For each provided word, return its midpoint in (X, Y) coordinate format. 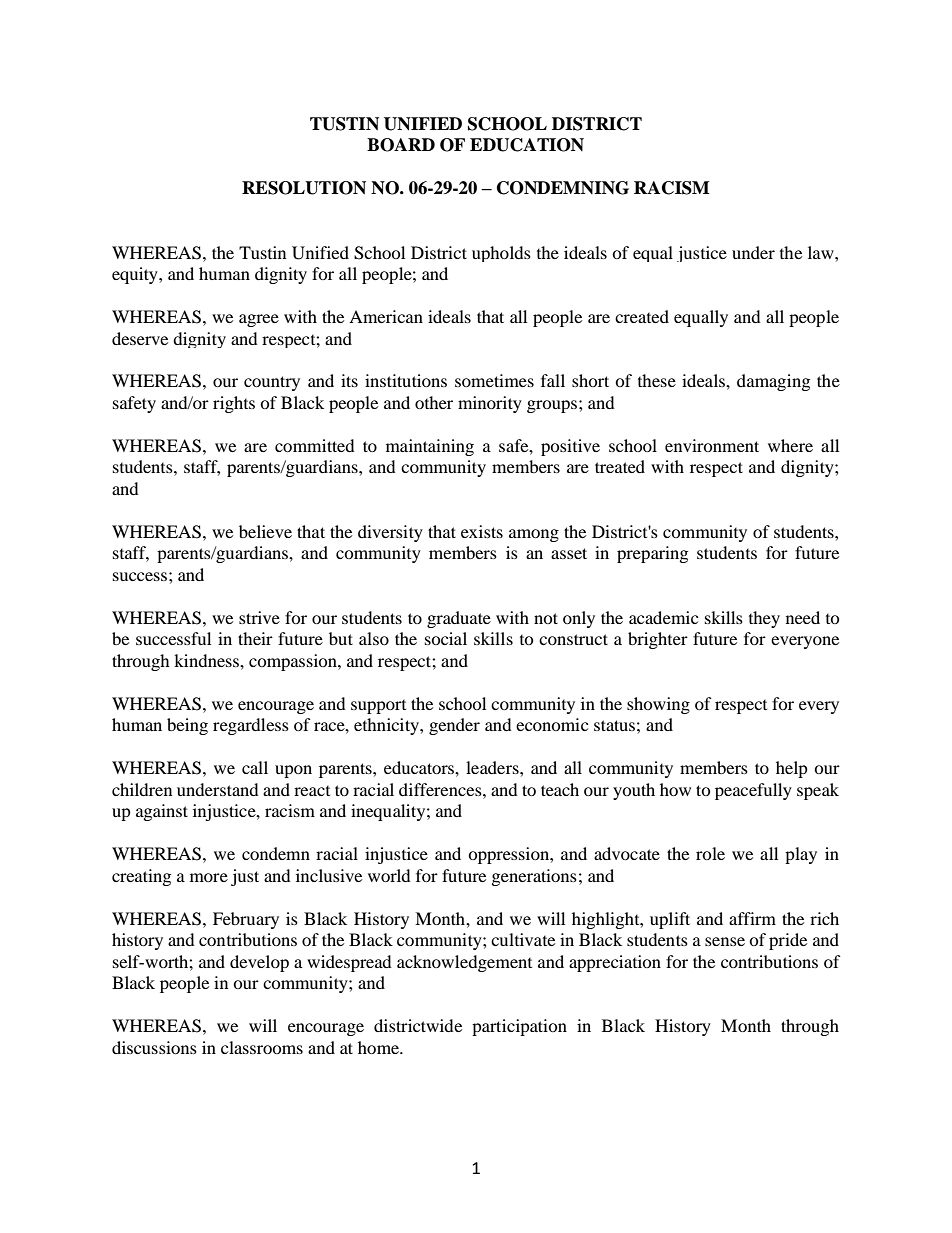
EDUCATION (527, 145)
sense (725, 941)
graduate (459, 619)
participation (519, 1027)
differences (441, 789)
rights (234, 404)
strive (259, 617)
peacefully (753, 791)
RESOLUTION (304, 188)
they (764, 619)
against (162, 812)
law (822, 252)
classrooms (262, 1047)
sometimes (494, 380)
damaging (773, 382)
